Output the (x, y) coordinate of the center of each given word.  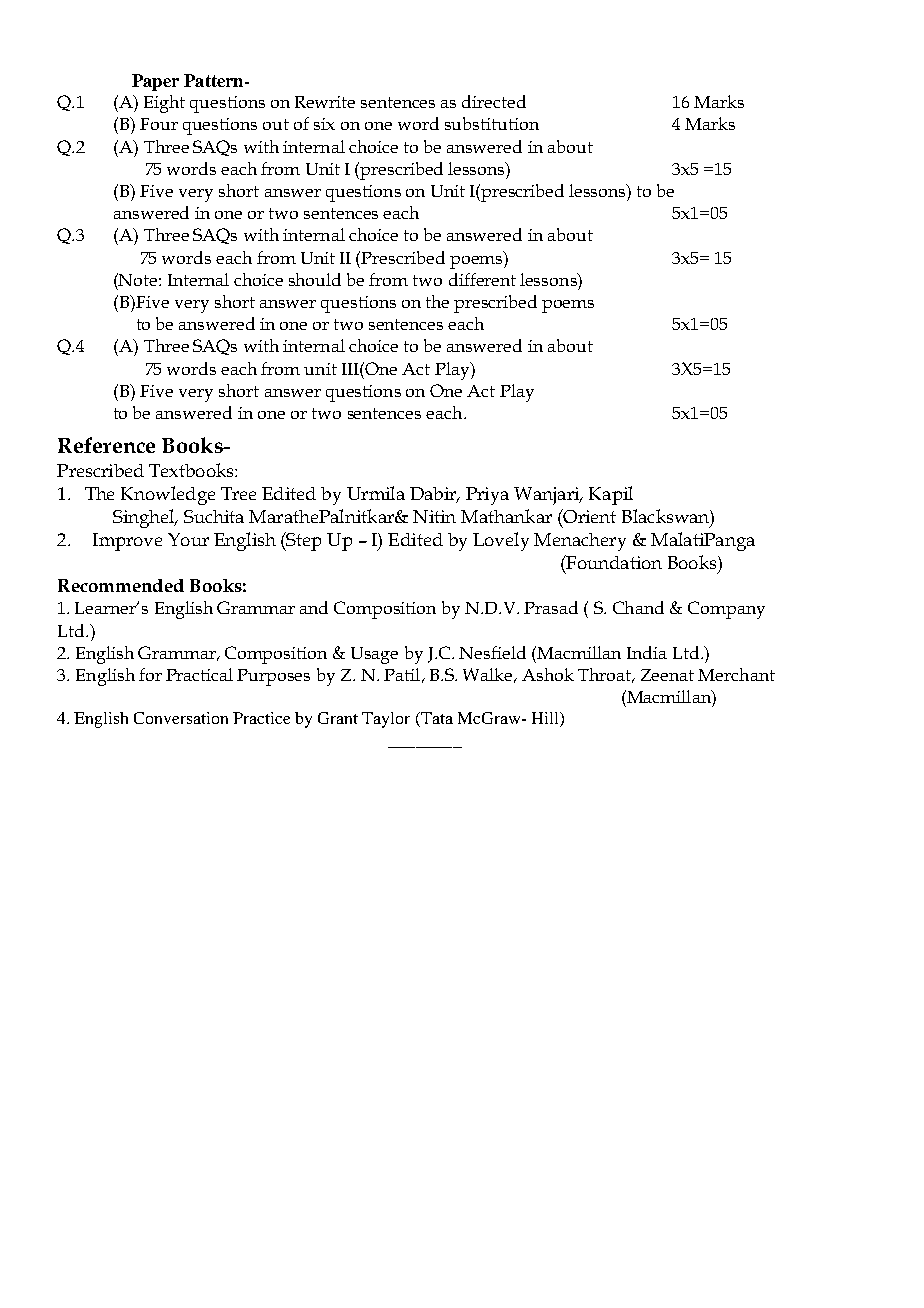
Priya (487, 496)
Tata (436, 719)
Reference (106, 445)
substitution (492, 123)
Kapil (611, 495)
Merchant (736, 674)
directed (494, 101)
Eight (164, 104)
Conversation (181, 718)
